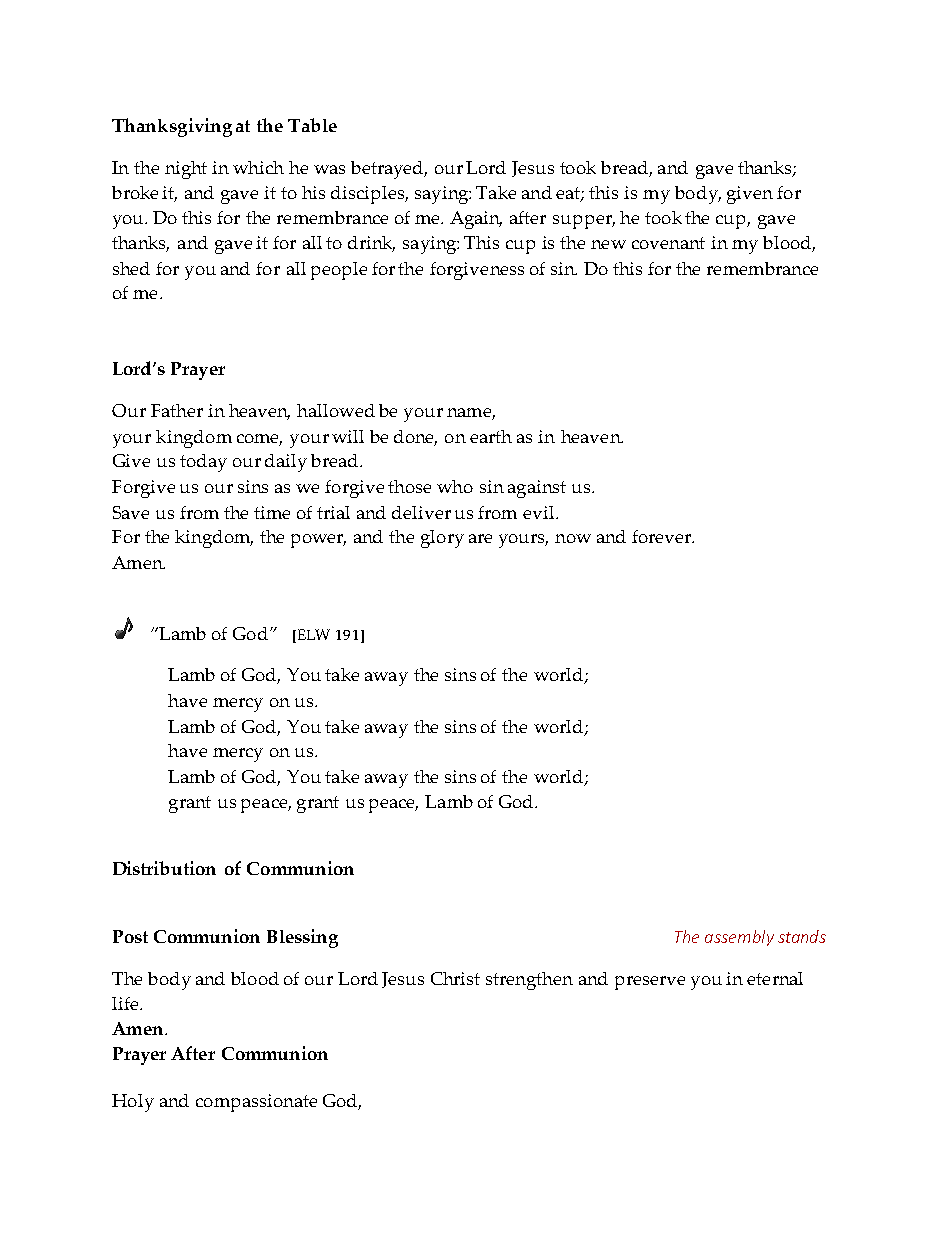 This image has height=1233, width=952. Describe the element at coordinates (775, 978) in the image. I see `eternal` at that location.
